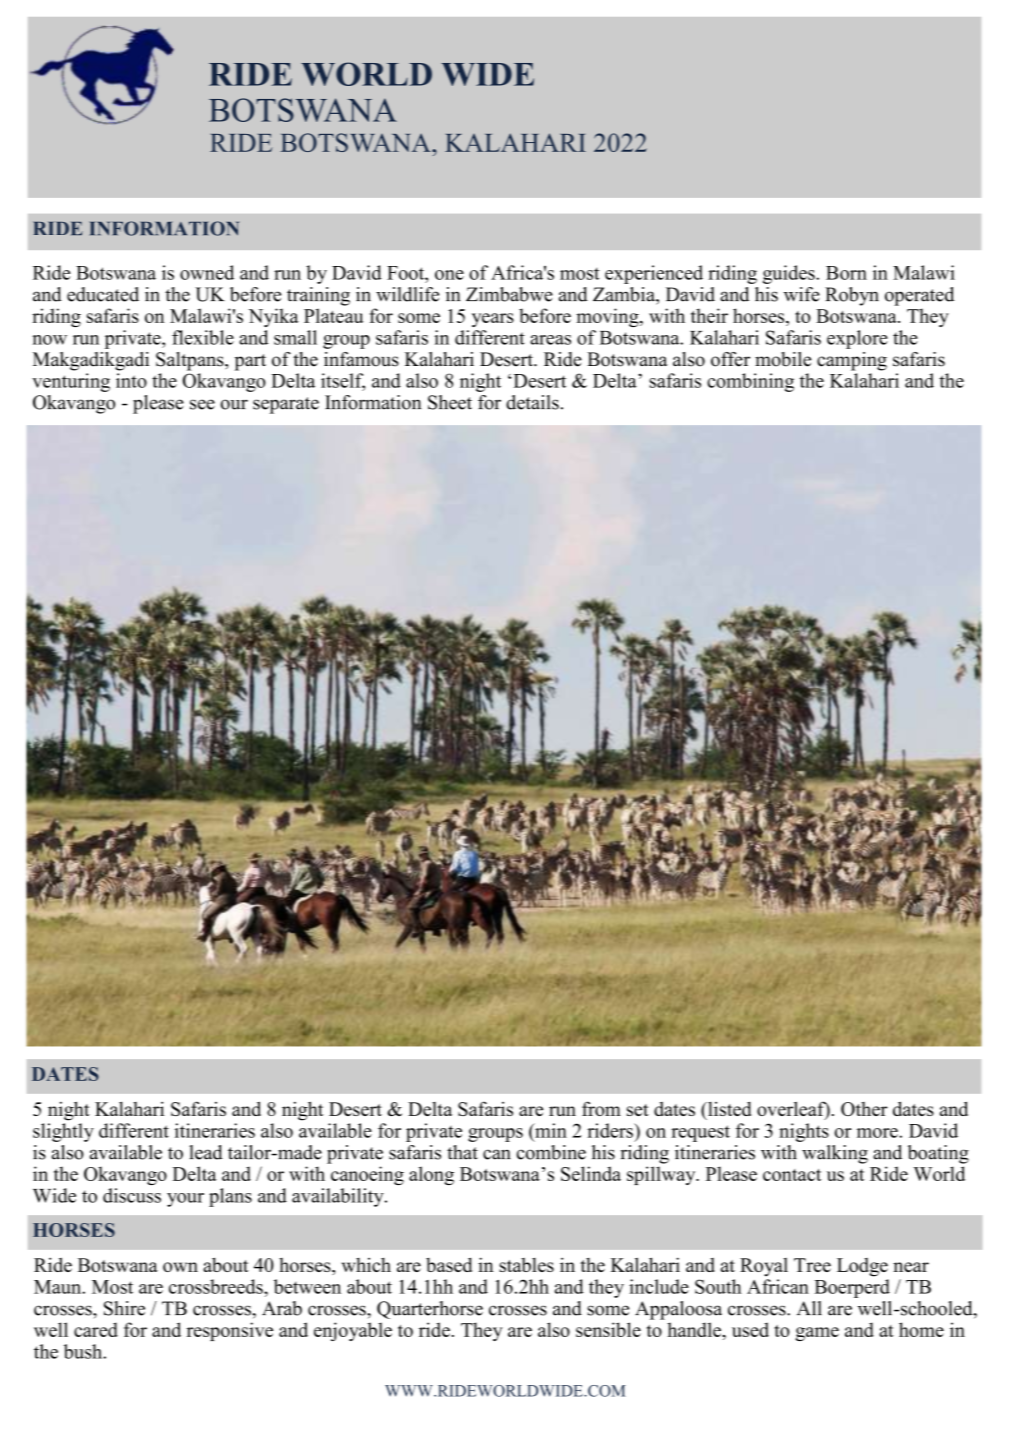 Image resolution: width=1012 pixels, height=1431 pixels. What do you see at coordinates (750, 382) in the screenshot?
I see `combining` at bounding box center [750, 382].
